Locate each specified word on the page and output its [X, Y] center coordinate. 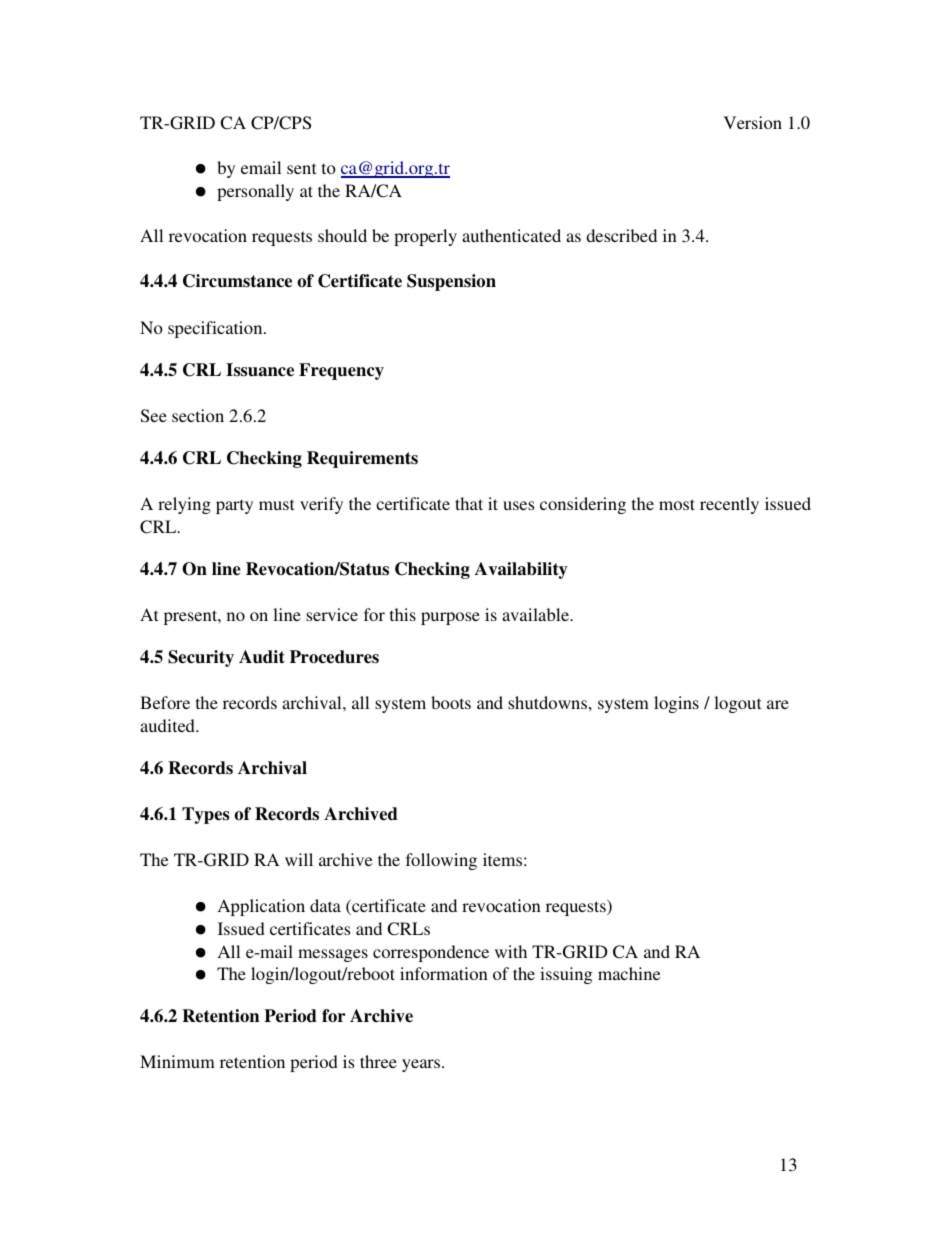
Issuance [260, 370]
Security [201, 658]
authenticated [511, 235]
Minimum [177, 1061]
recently [729, 505]
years [422, 1065]
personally [255, 192]
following [441, 861]
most [677, 504]
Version [753, 122]
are [778, 704]
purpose [450, 618]
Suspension [451, 282]
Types [205, 815]
